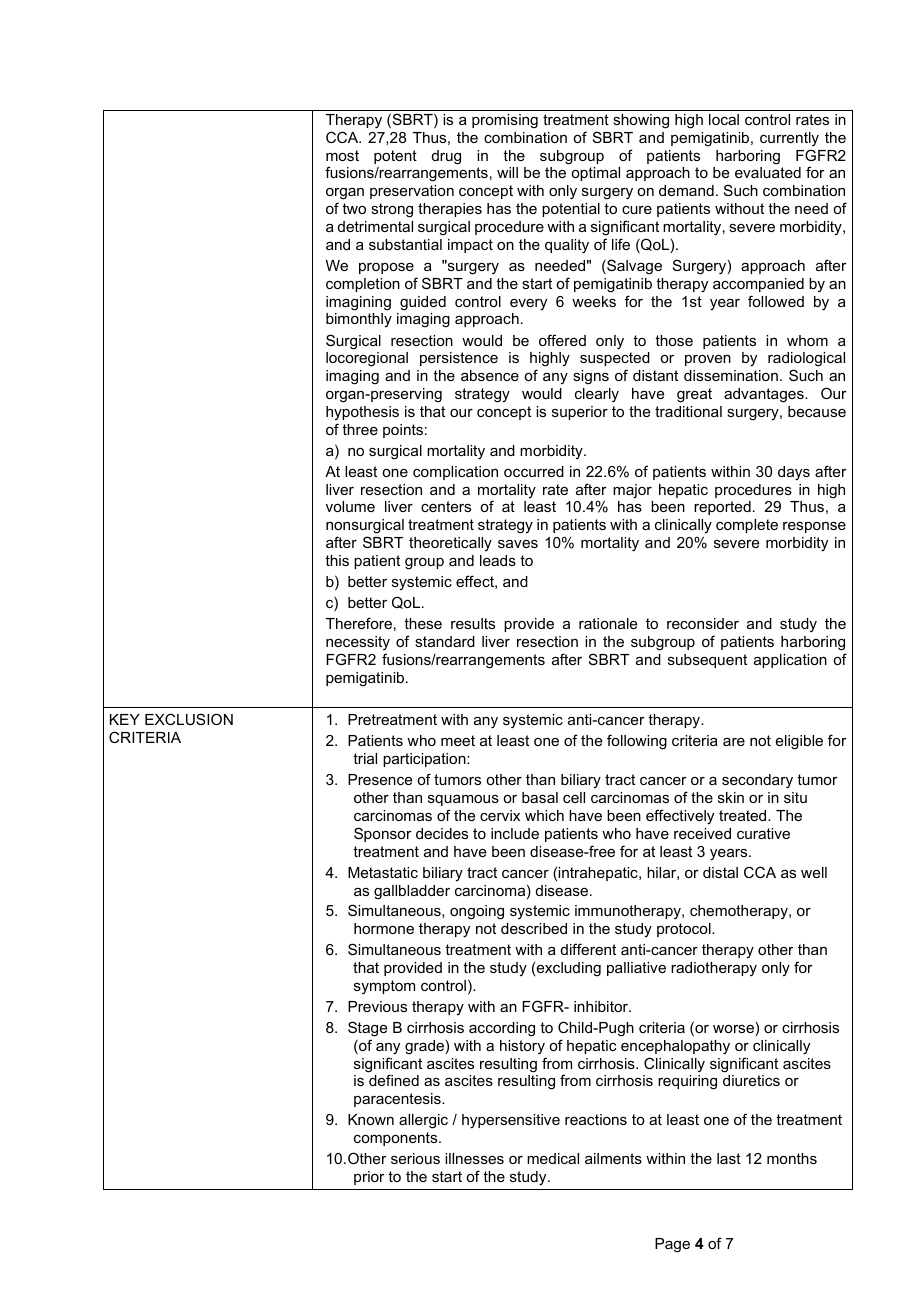  I want to click on most, so click(342, 155).
